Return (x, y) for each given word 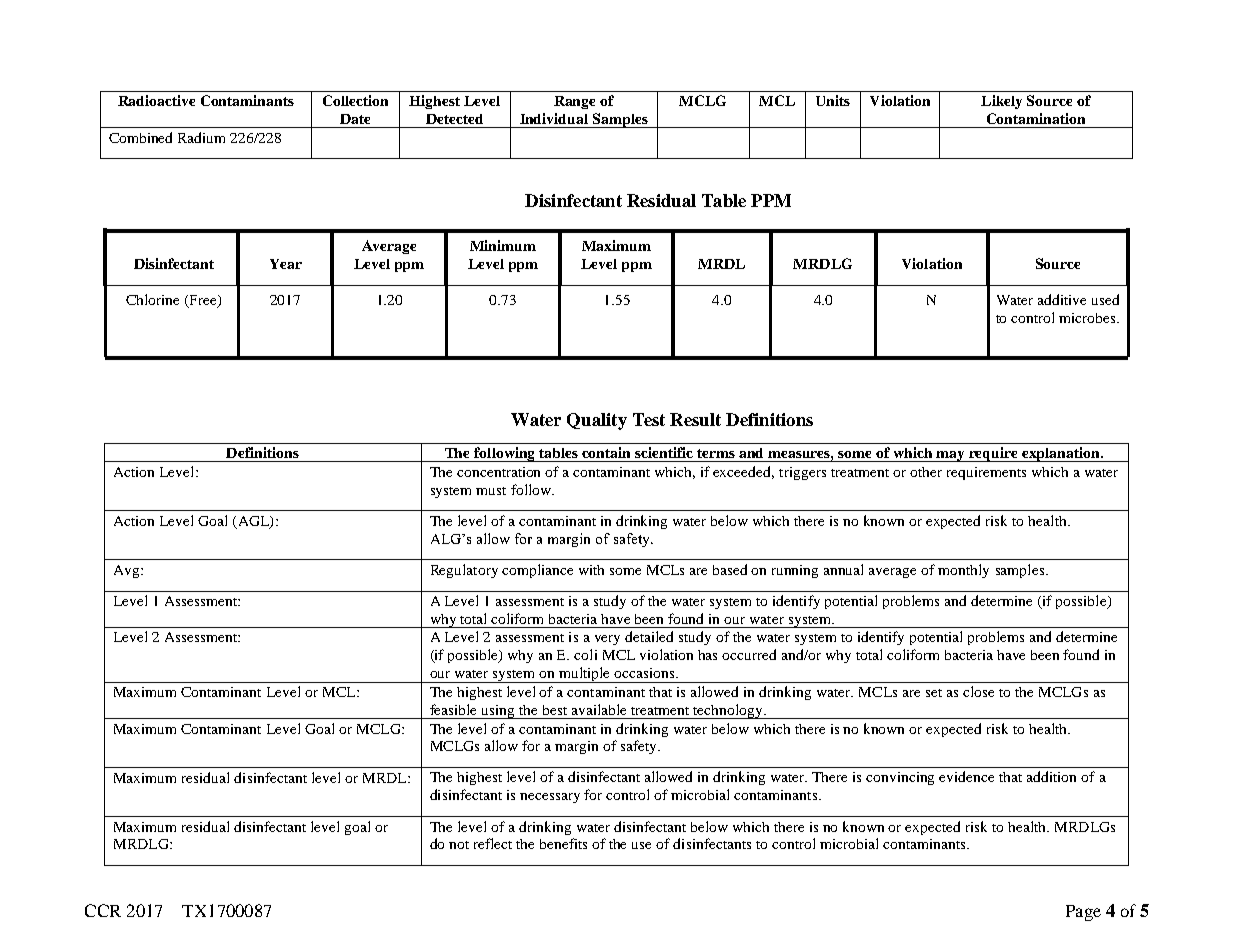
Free (203, 301)
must (491, 491)
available (599, 709)
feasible (453, 709)
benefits (563, 843)
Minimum (503, 245)
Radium (201, 137)
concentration (498, 472)
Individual (554, 118)
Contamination (1036, 118)
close (978, 691)
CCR (103, 910)
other (926, 472)
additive (1062, 299)
